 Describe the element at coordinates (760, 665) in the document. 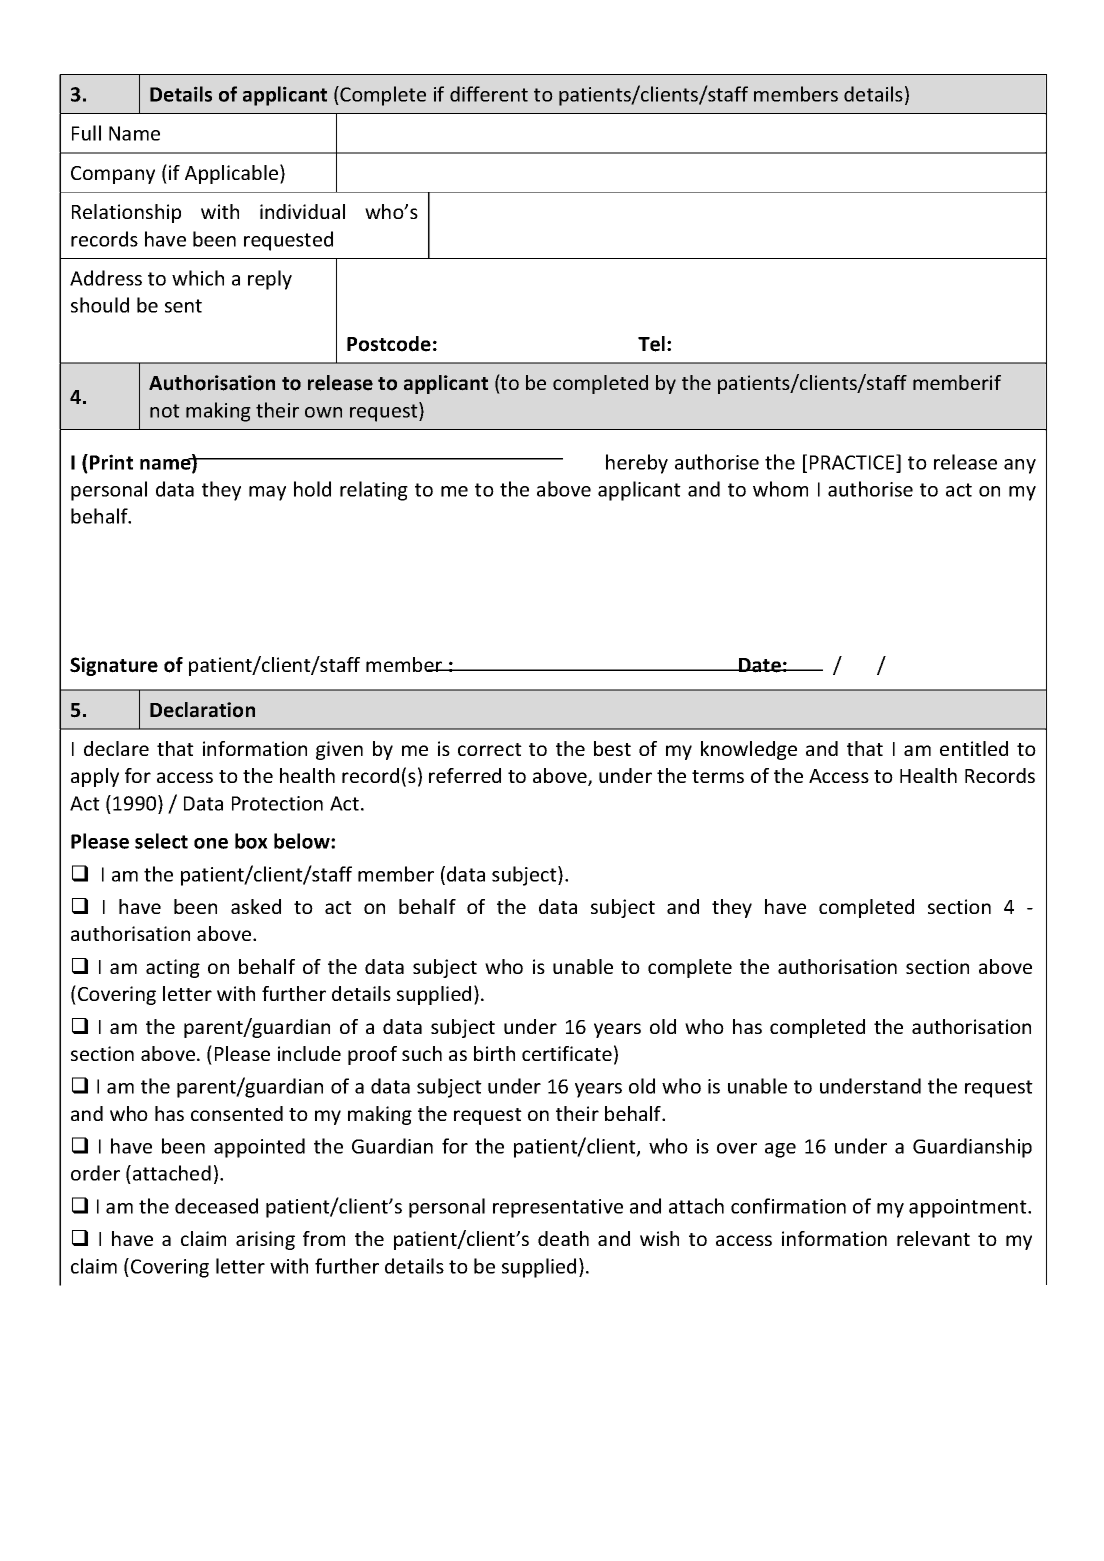

I see `Date` at that location.
